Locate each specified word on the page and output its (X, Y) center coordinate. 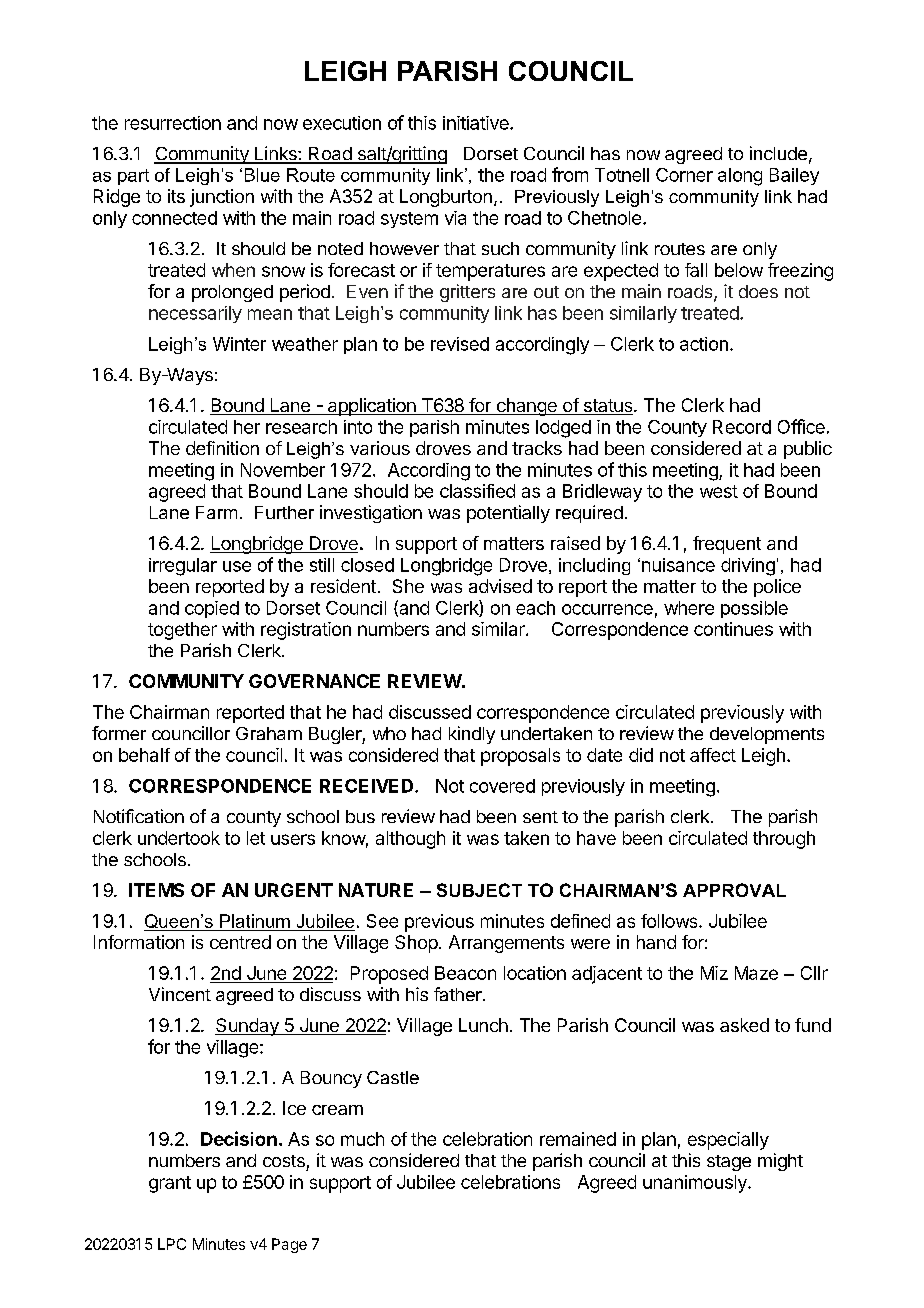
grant (170, 1184)
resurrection (173, 123)
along (740, 177)
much (362, 1139)
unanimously (696, 1184)
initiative (477, 123)
